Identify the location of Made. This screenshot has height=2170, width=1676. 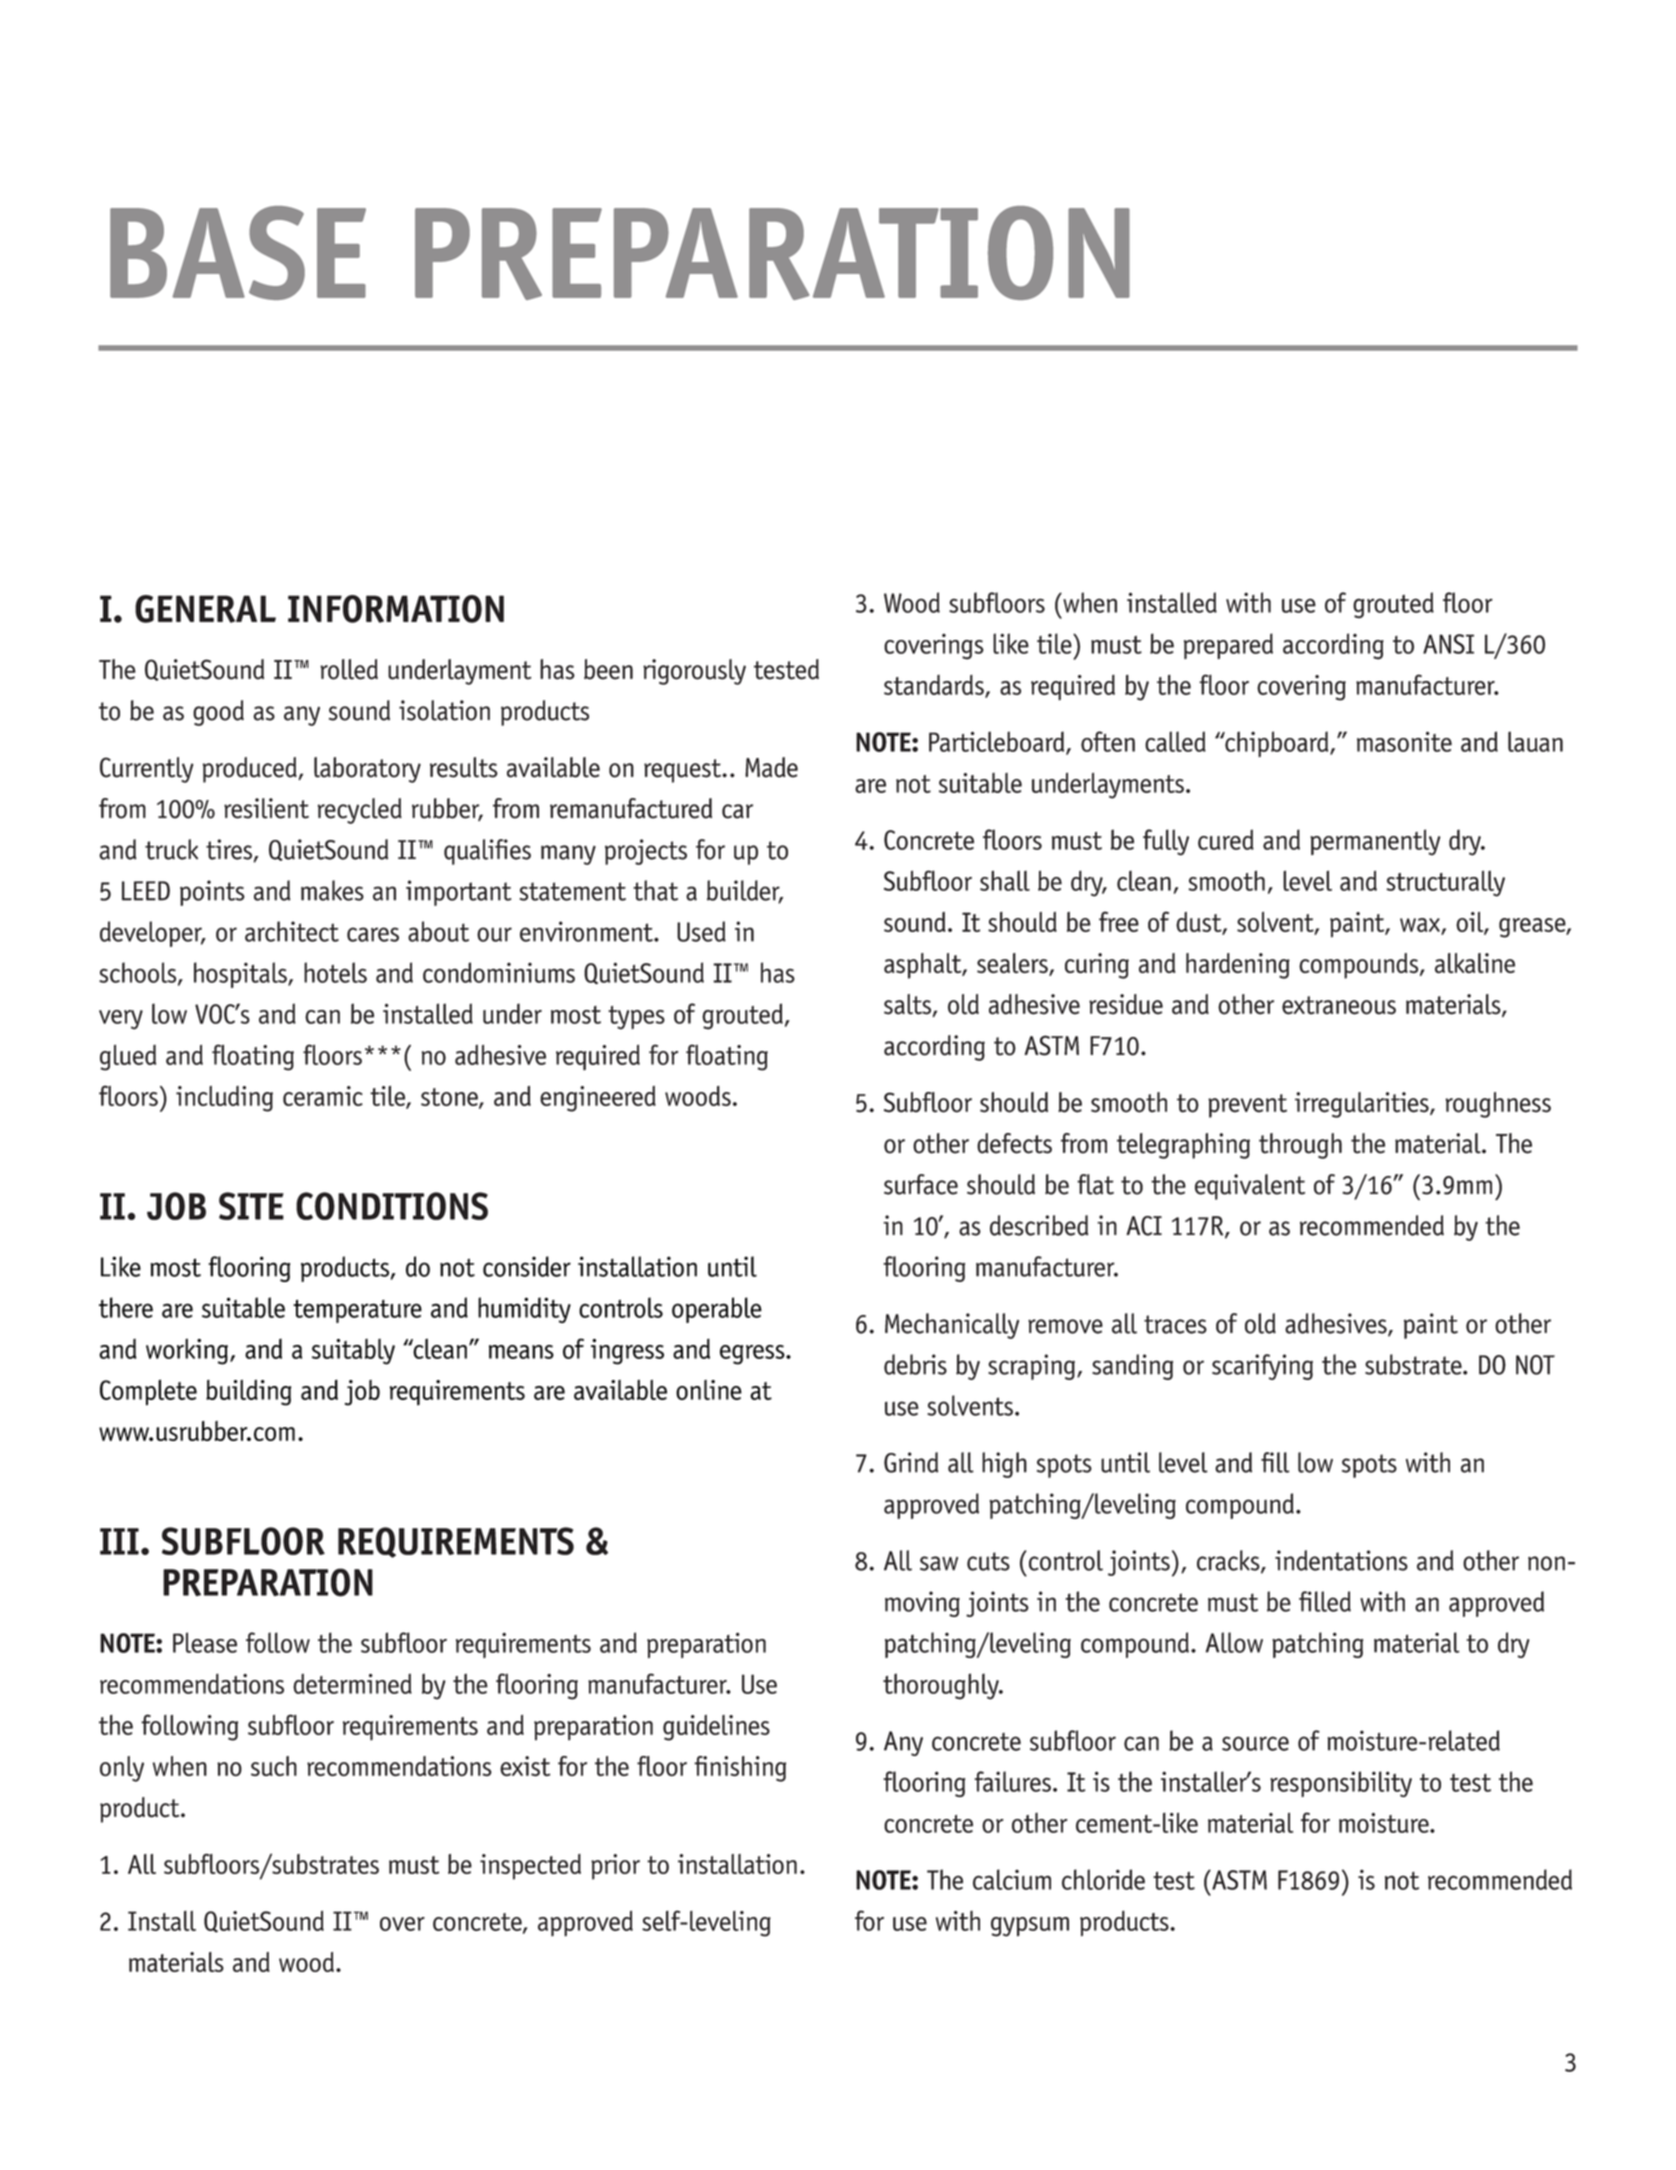
(771, 767).
